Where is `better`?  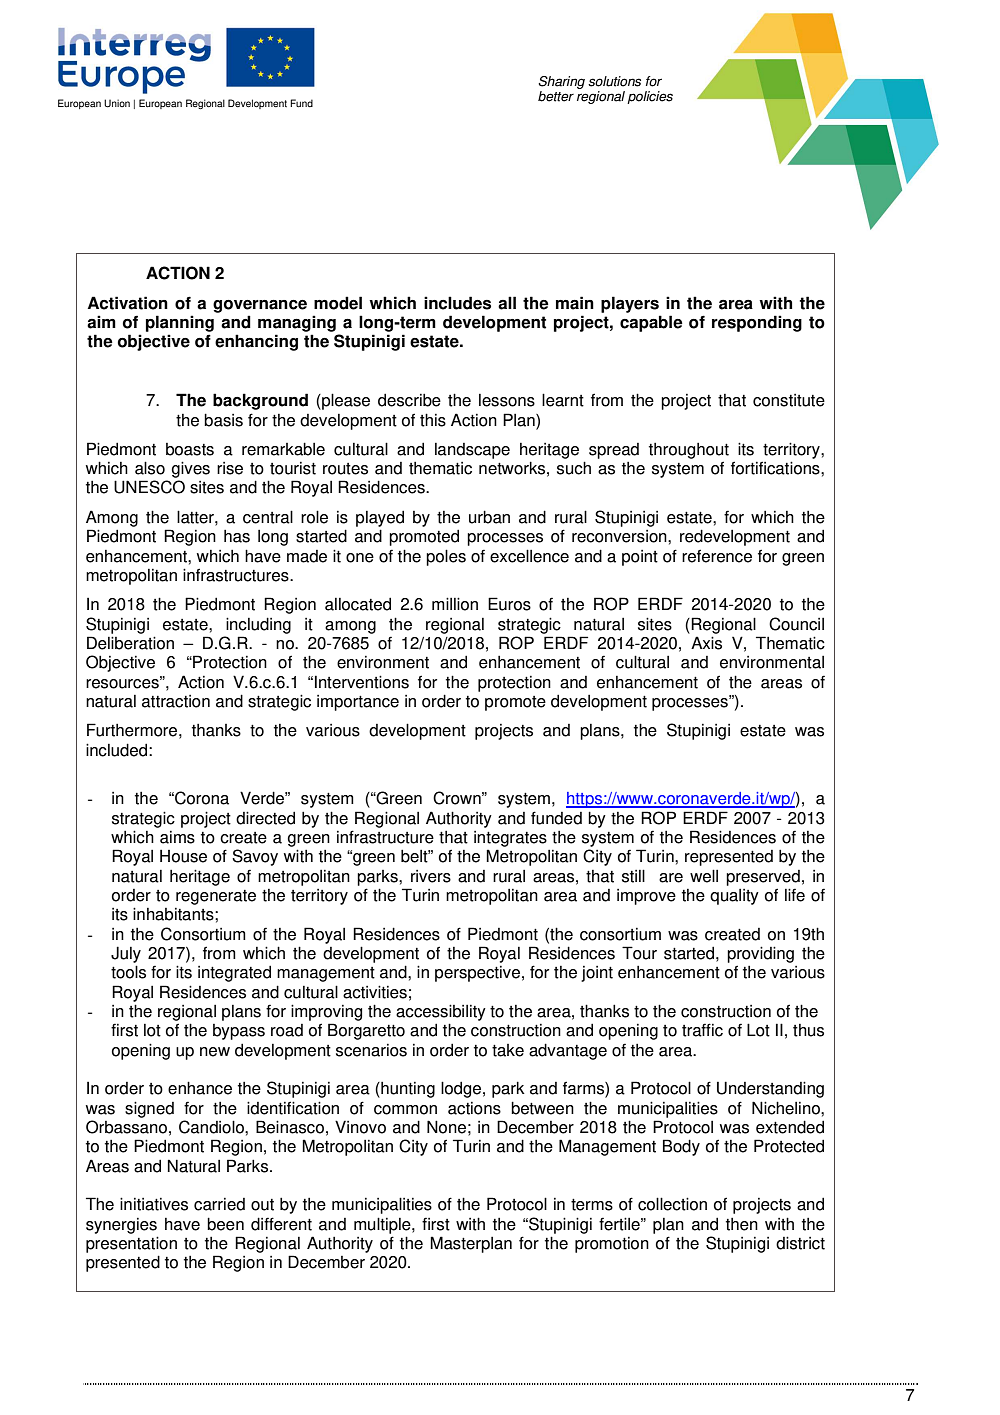
better is located at coordinates (556, 96).
